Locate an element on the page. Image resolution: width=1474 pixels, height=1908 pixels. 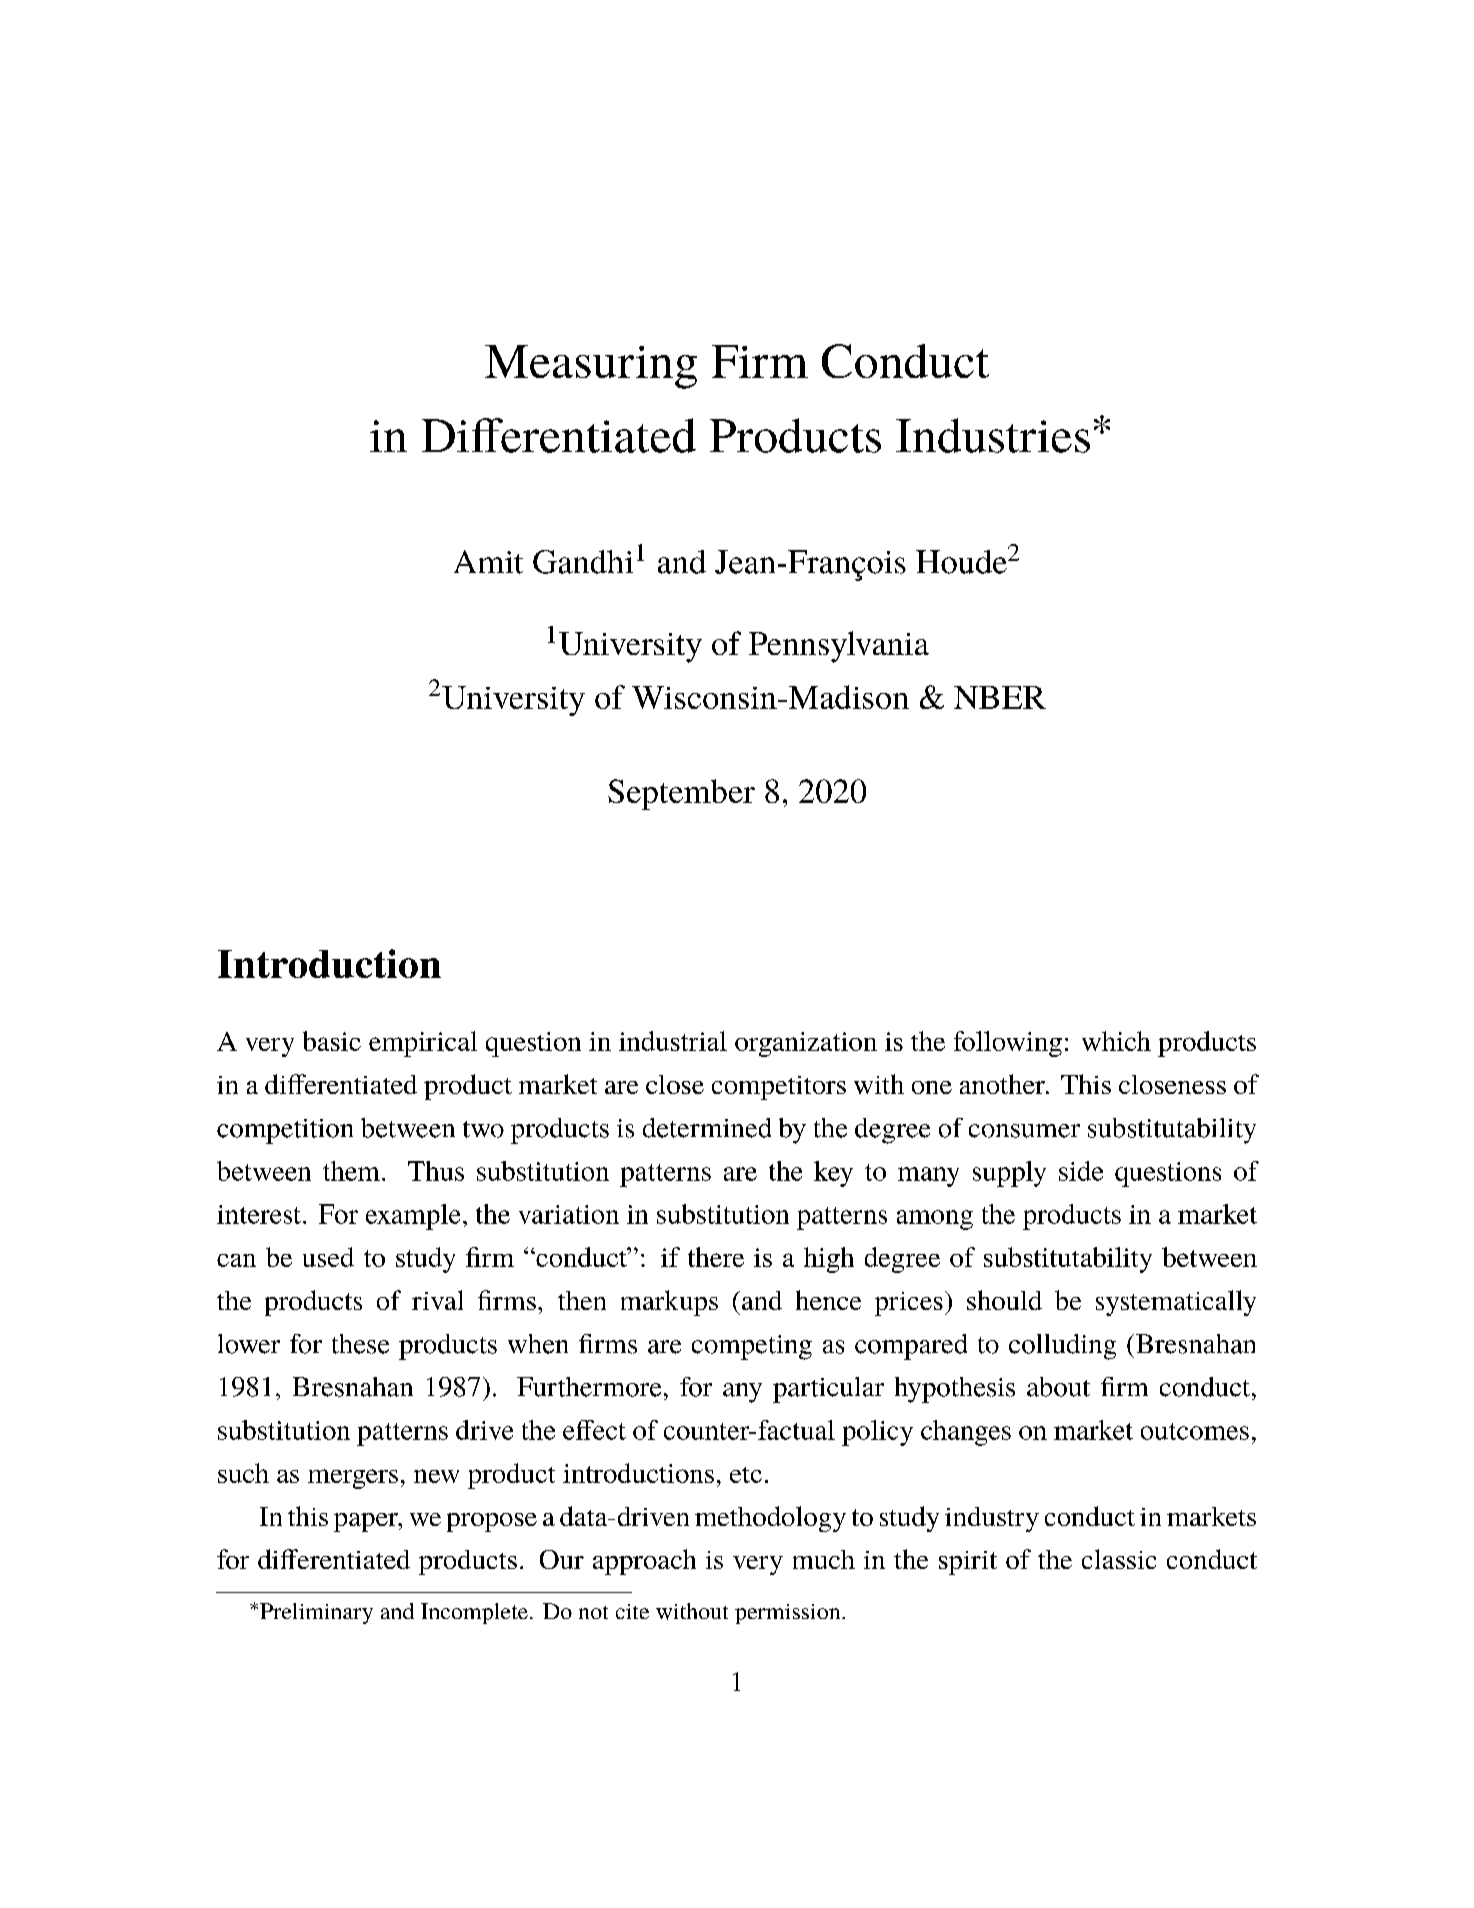
classic is located at coordinates (1119, 1559).
